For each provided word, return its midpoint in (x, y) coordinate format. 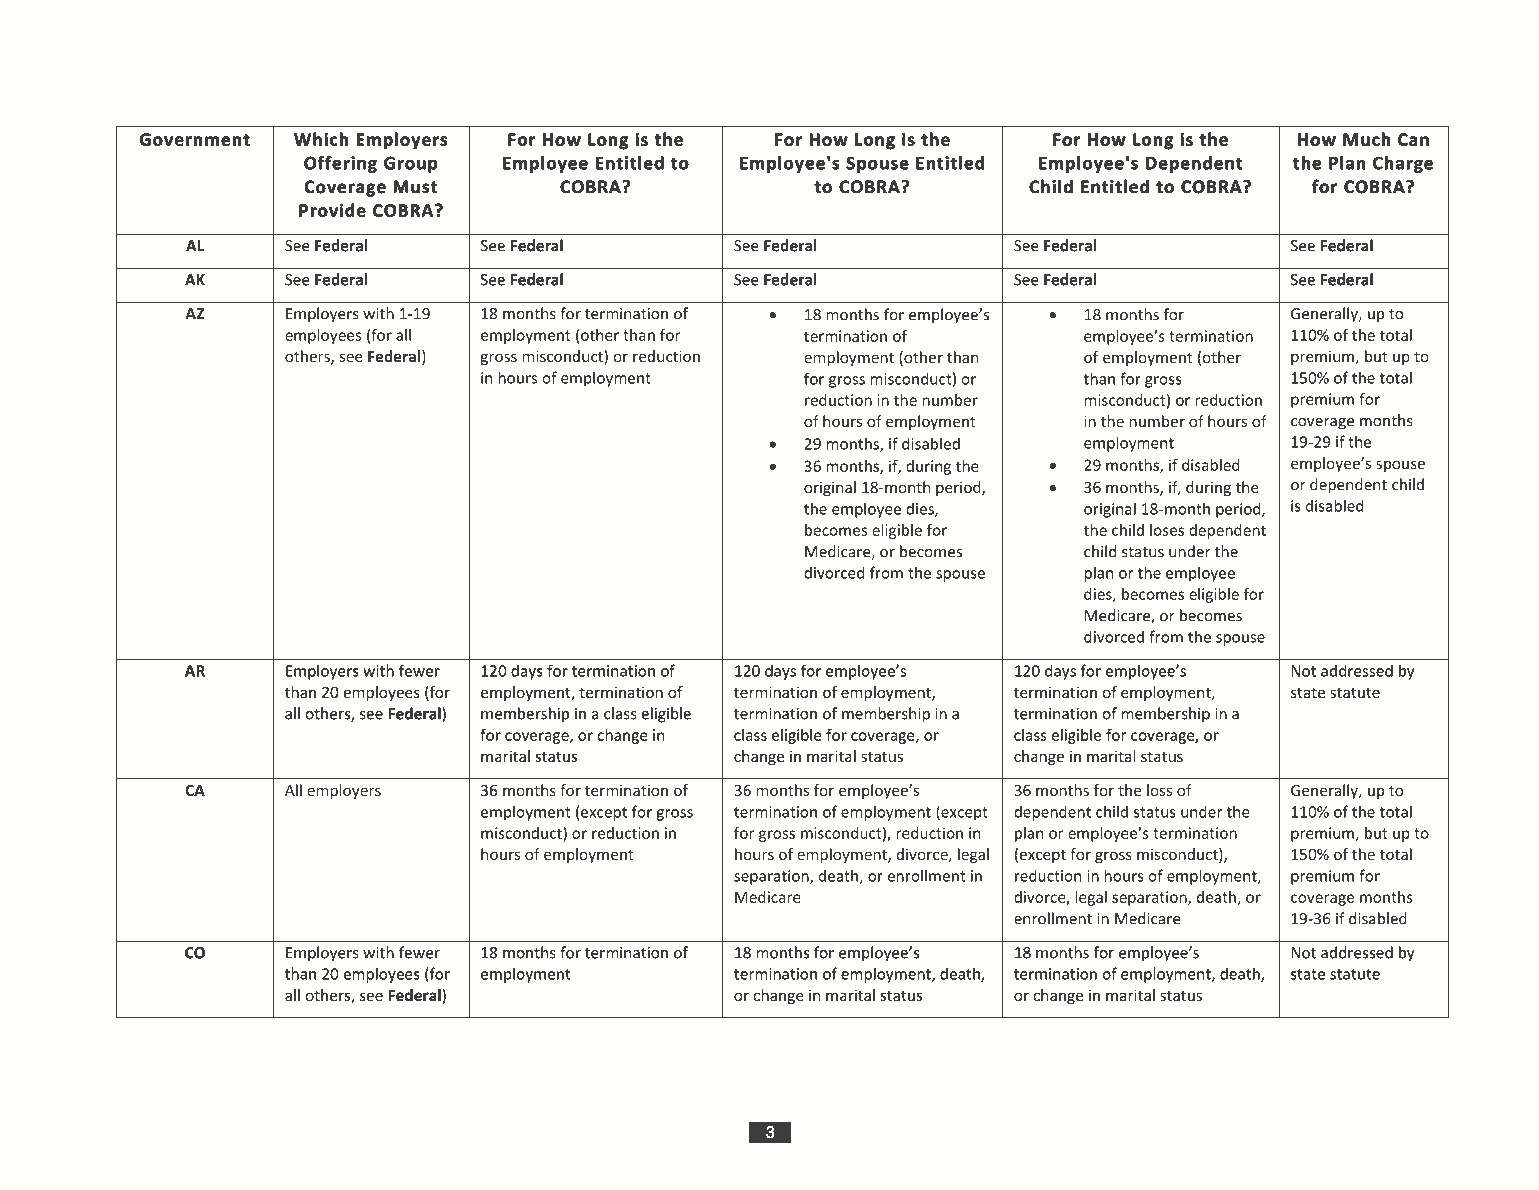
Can (1413, 139)
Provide (332, 210)
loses (1167, 530)
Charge (1403, 164)
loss (1159, 790)
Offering (340, 164)
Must (415, 186)
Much (1366, 139)
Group (410, 165)
